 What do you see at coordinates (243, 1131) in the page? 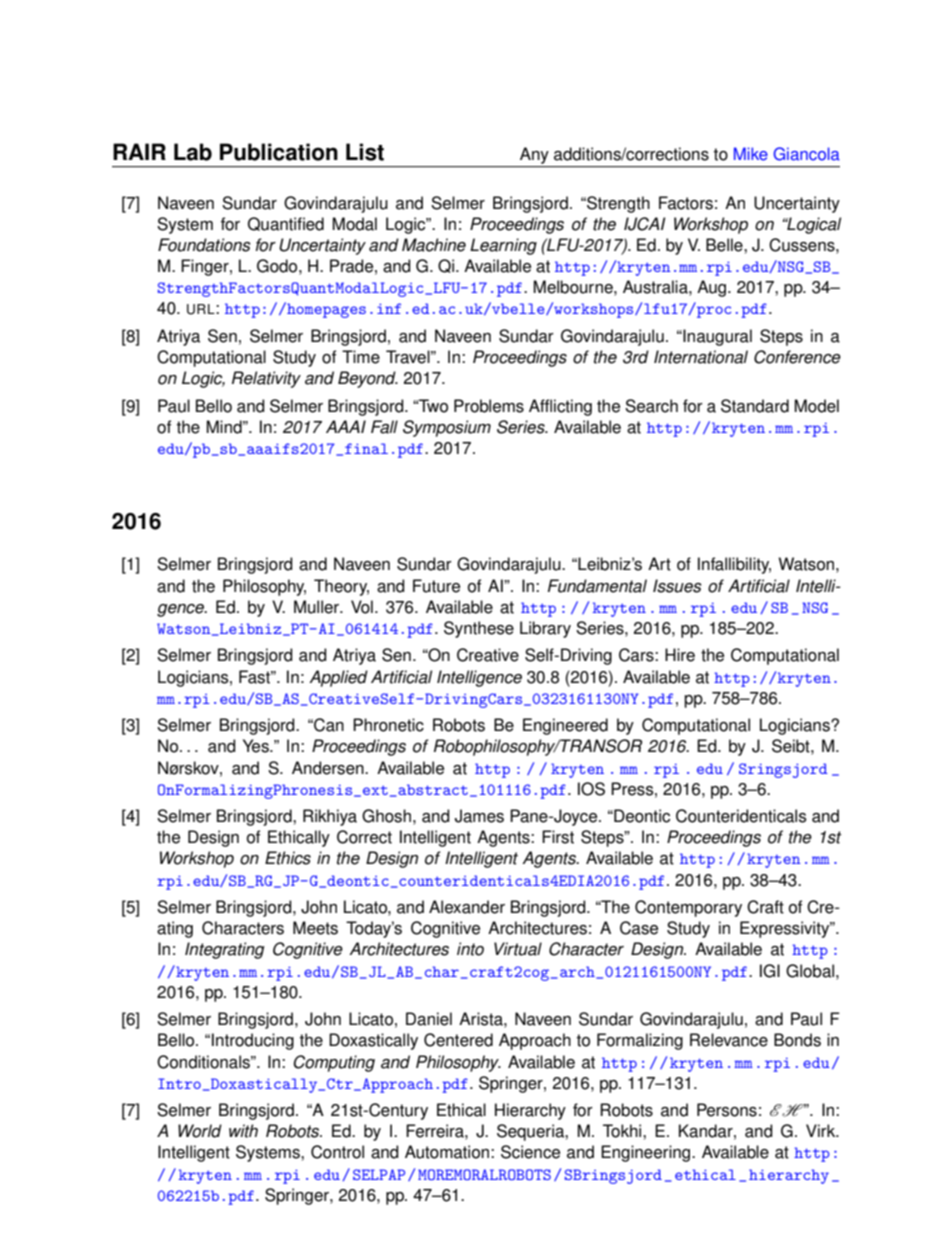
I see `with` at bounding box center [243, 1131].
